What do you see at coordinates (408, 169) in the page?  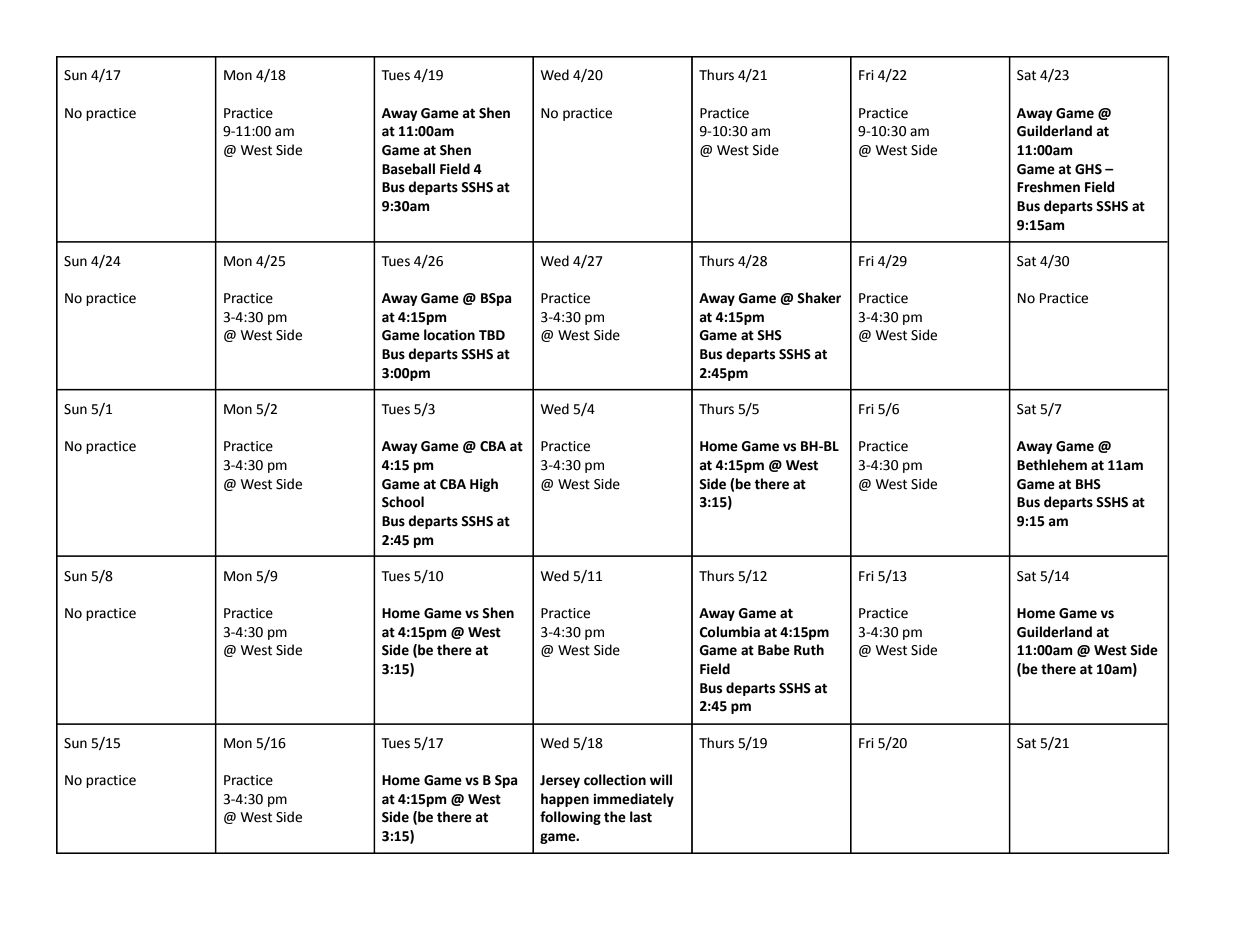 I see `Baseball` at bounding box center [408, 169].
